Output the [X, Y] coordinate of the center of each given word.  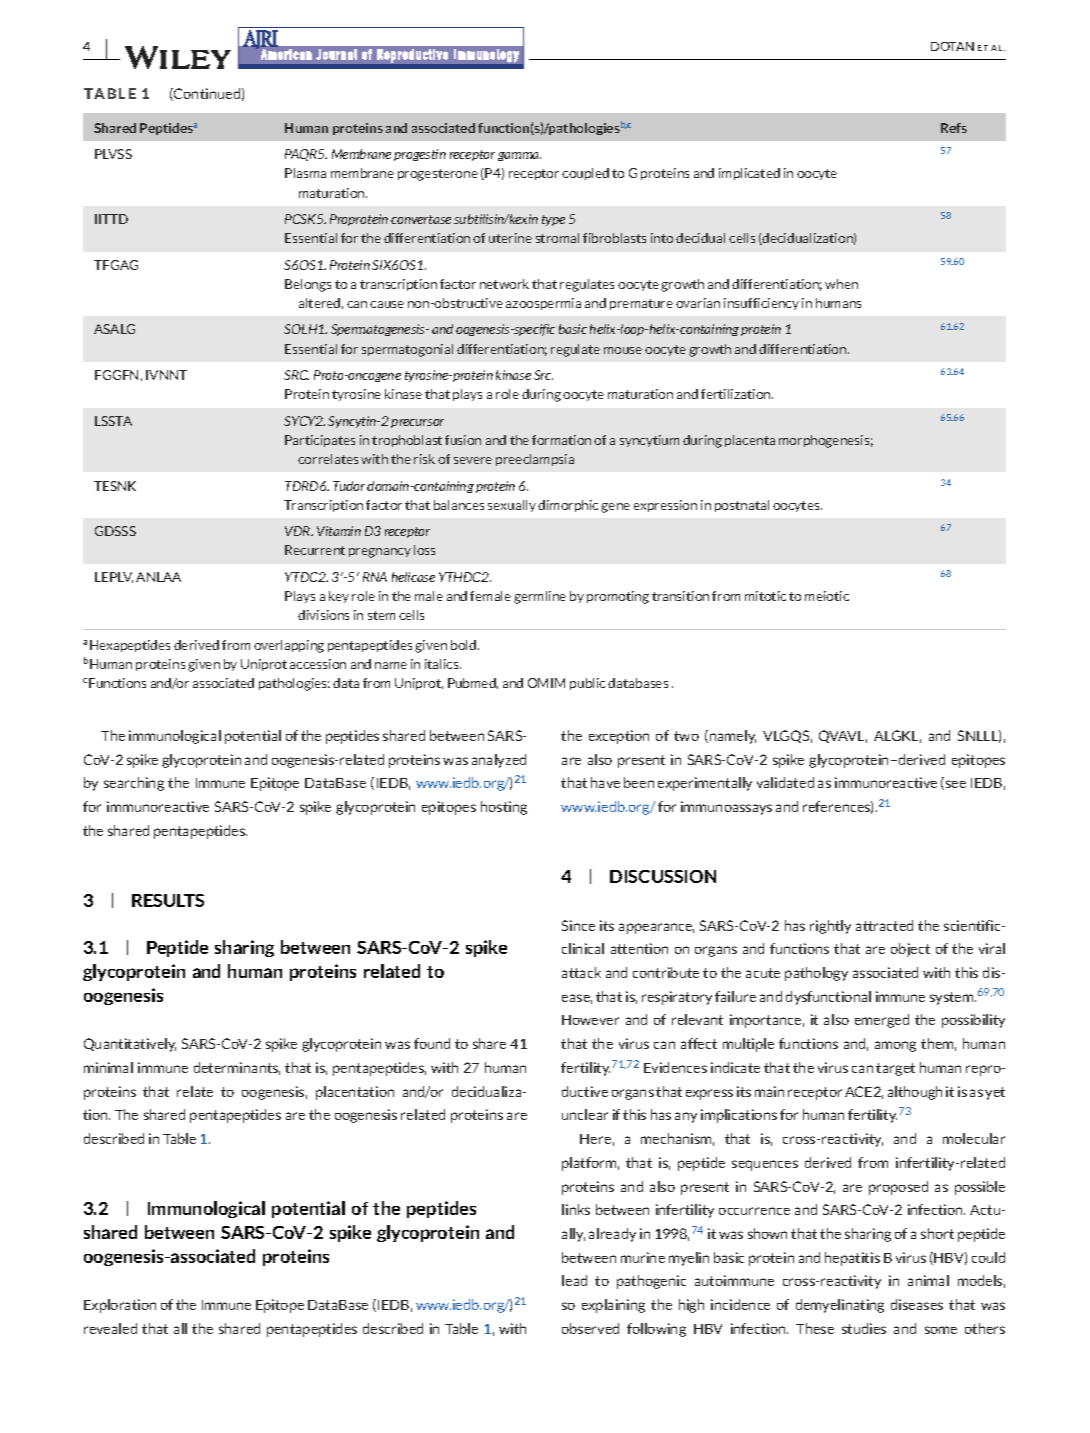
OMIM [546, 683]
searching [134, 784]
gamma [519, 156]
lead [574, 1280]
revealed [110, 1328]
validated [785, 782]
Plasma [305, 173]
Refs [954, 128]
